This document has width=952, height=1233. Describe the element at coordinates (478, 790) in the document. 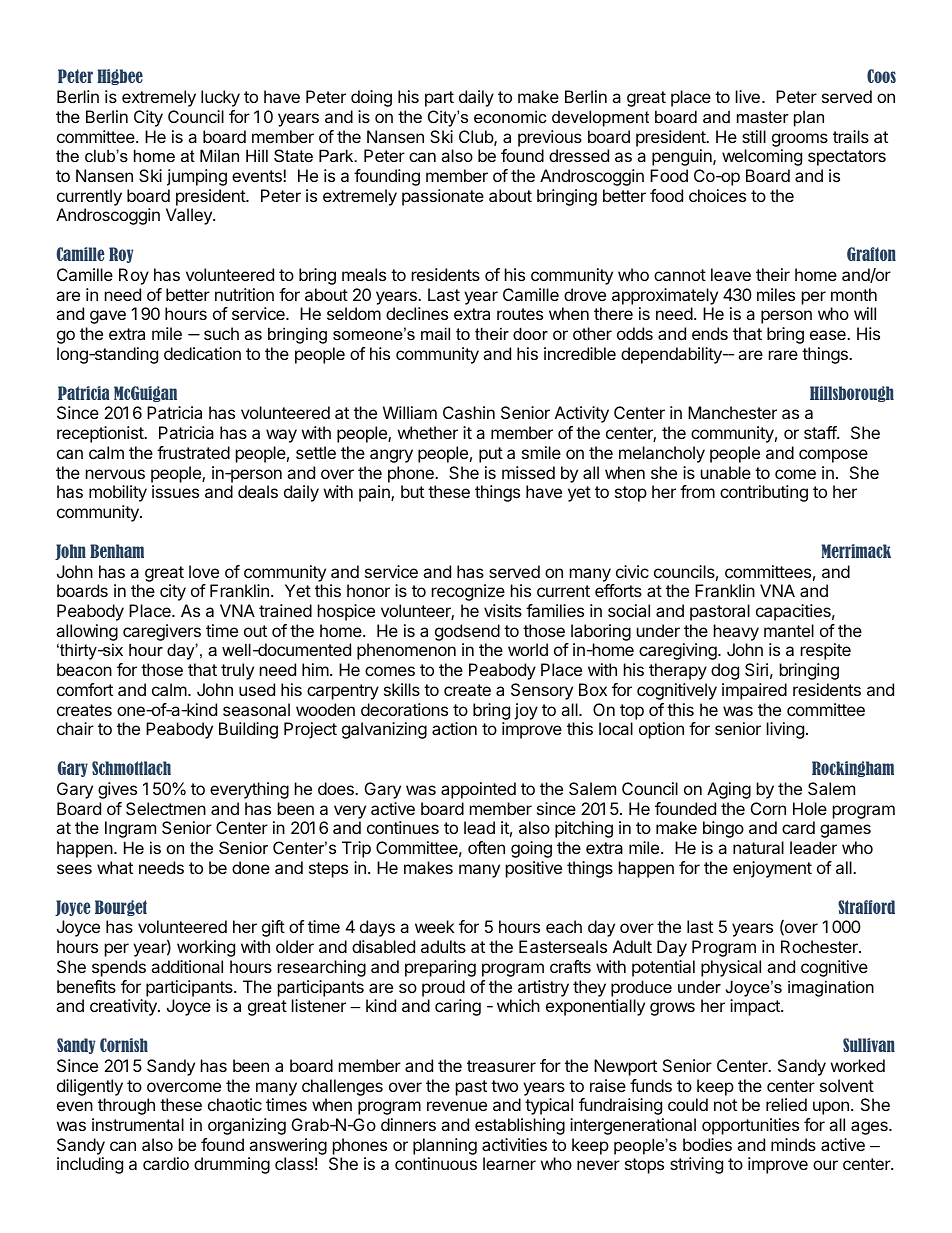

I see `appointed` at that location.
